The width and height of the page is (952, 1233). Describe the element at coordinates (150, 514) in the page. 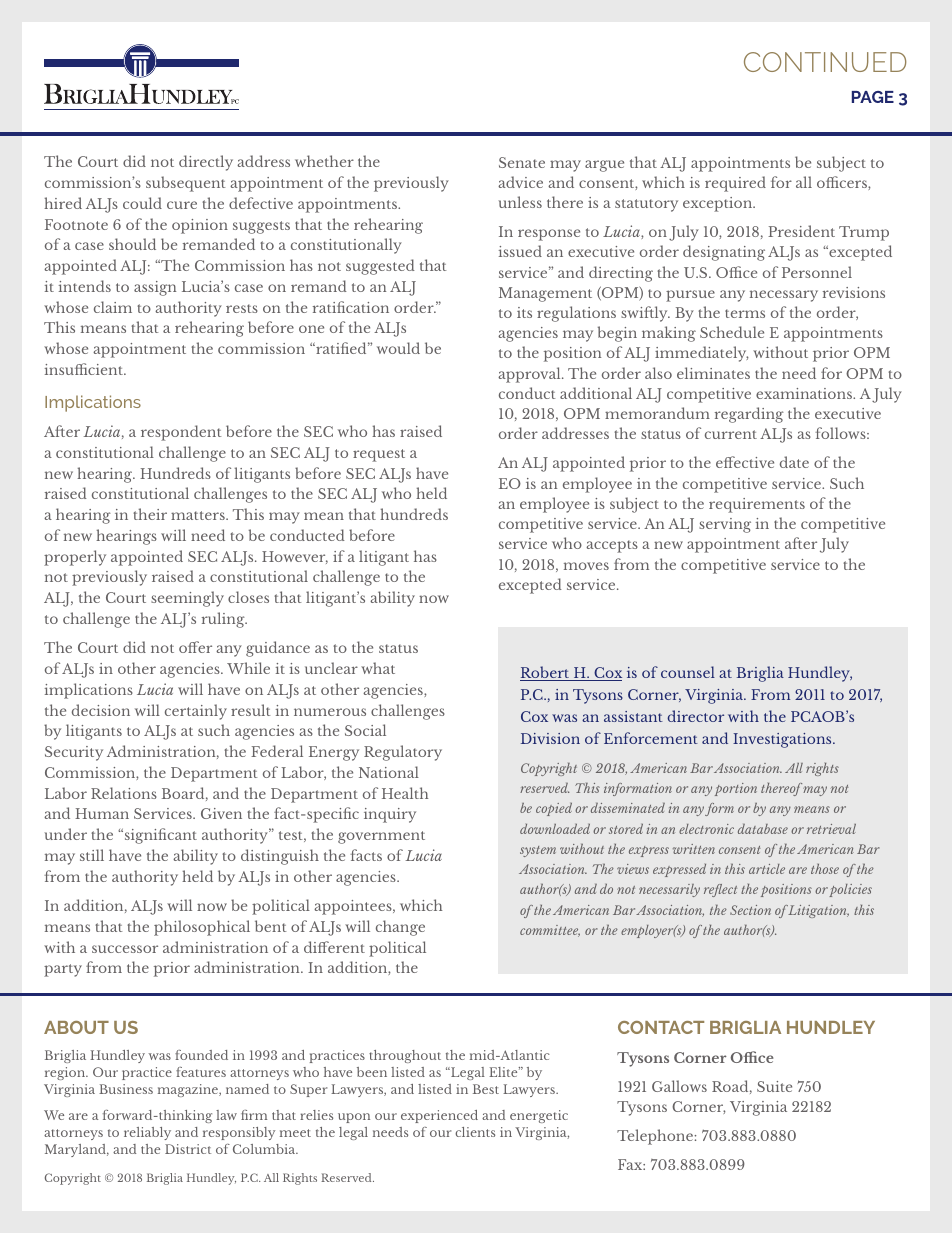

I see `their` at that location.
